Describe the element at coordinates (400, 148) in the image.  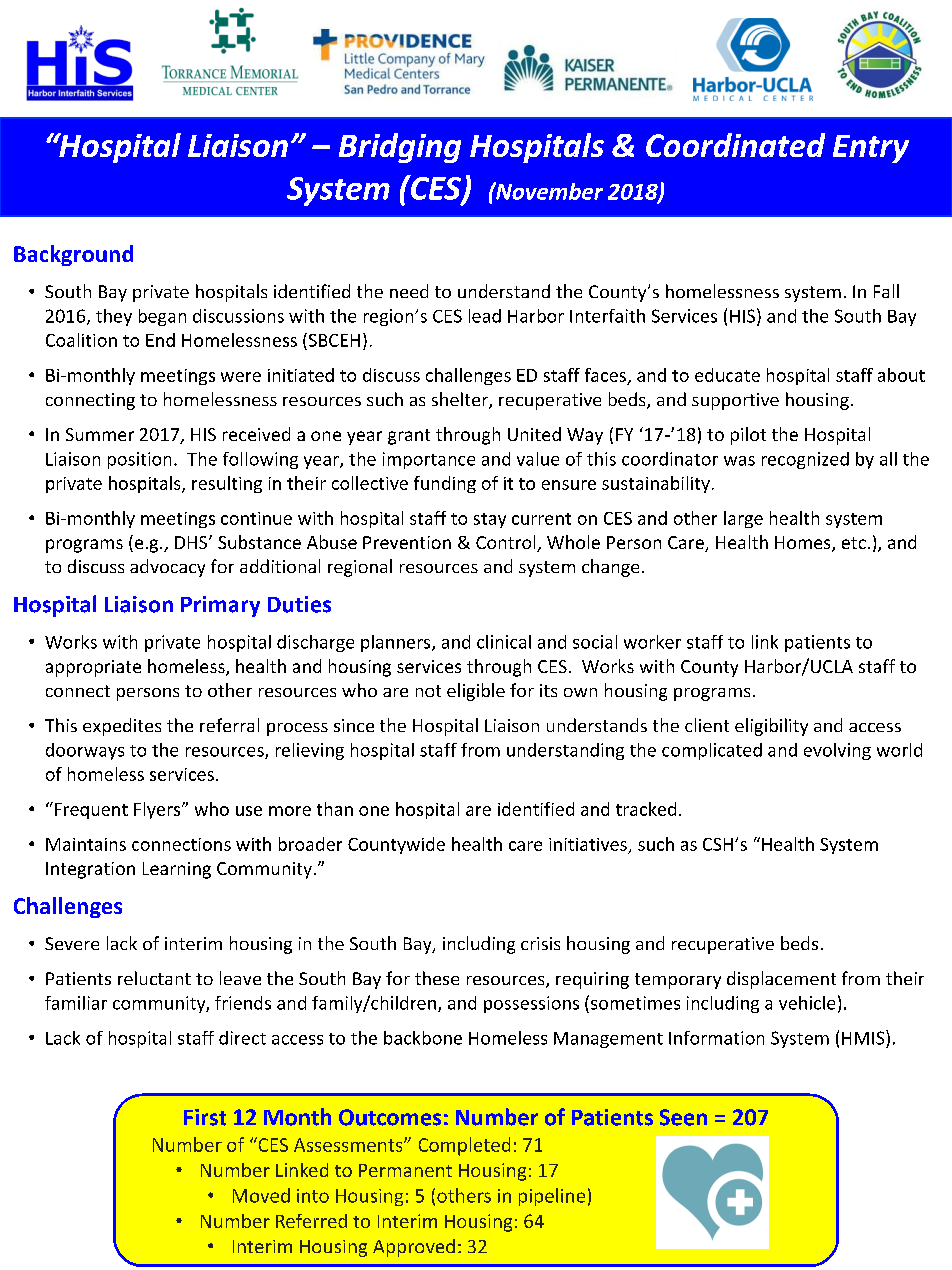
I see `Bridging` at that location.
